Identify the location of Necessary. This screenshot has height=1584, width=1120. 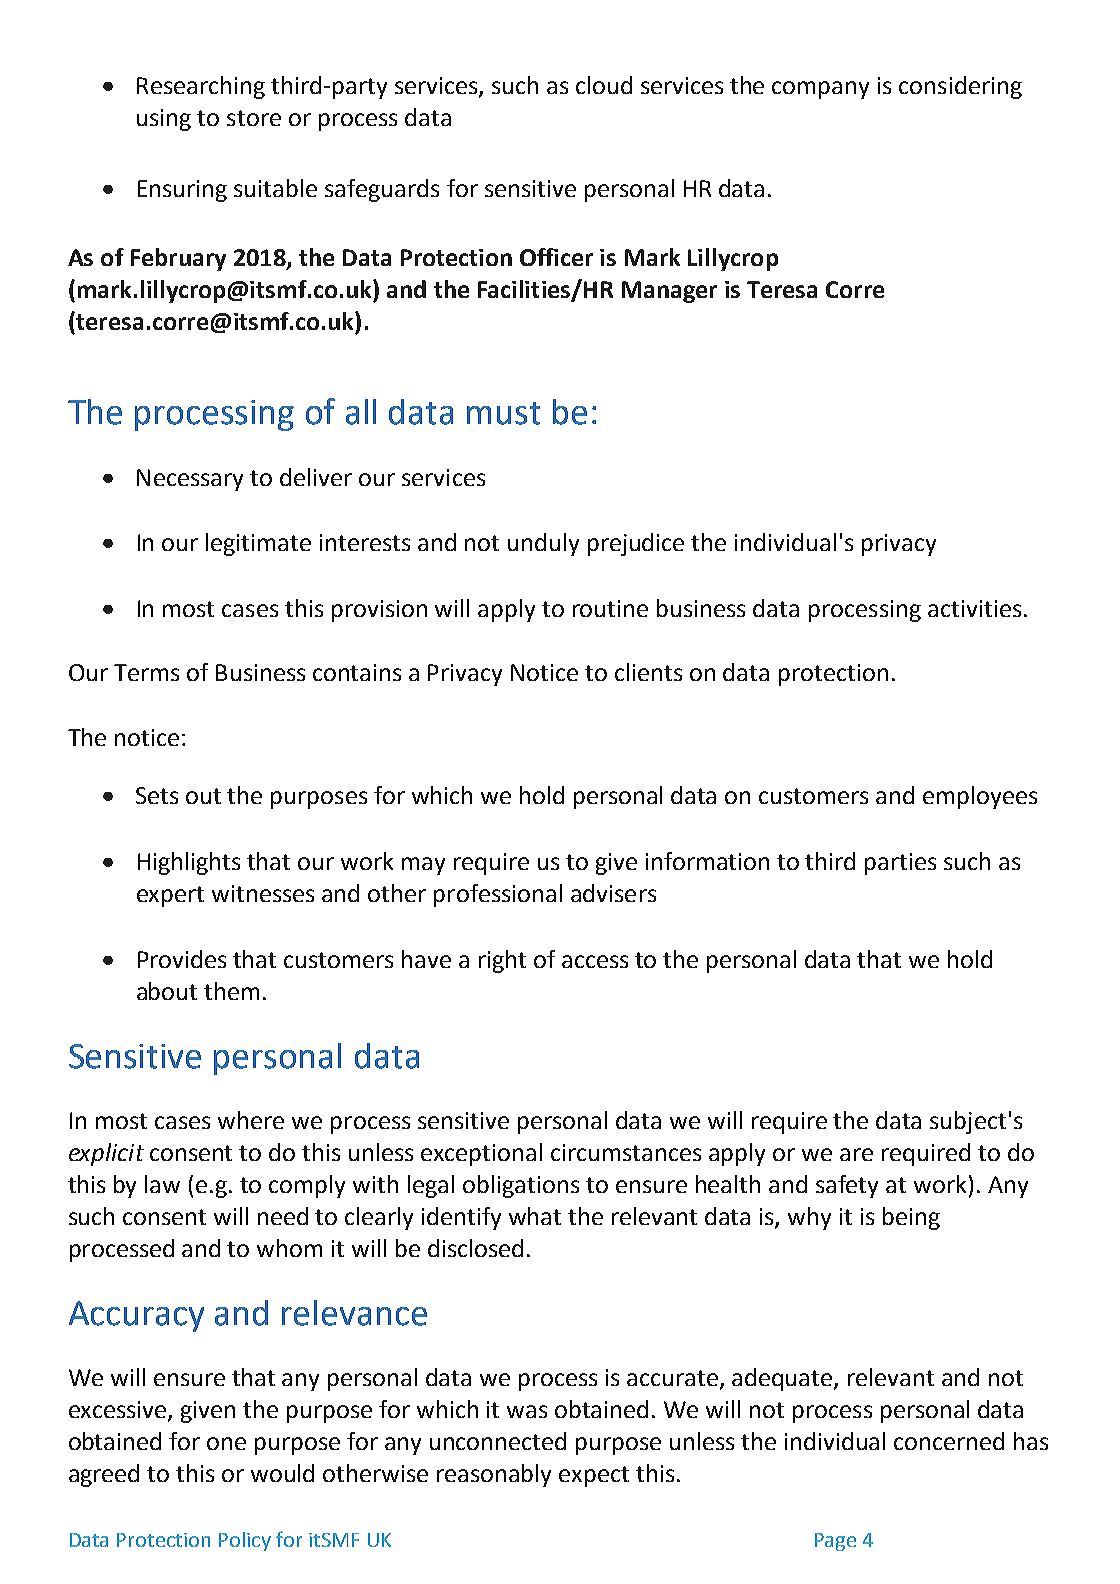
(190, 480).
